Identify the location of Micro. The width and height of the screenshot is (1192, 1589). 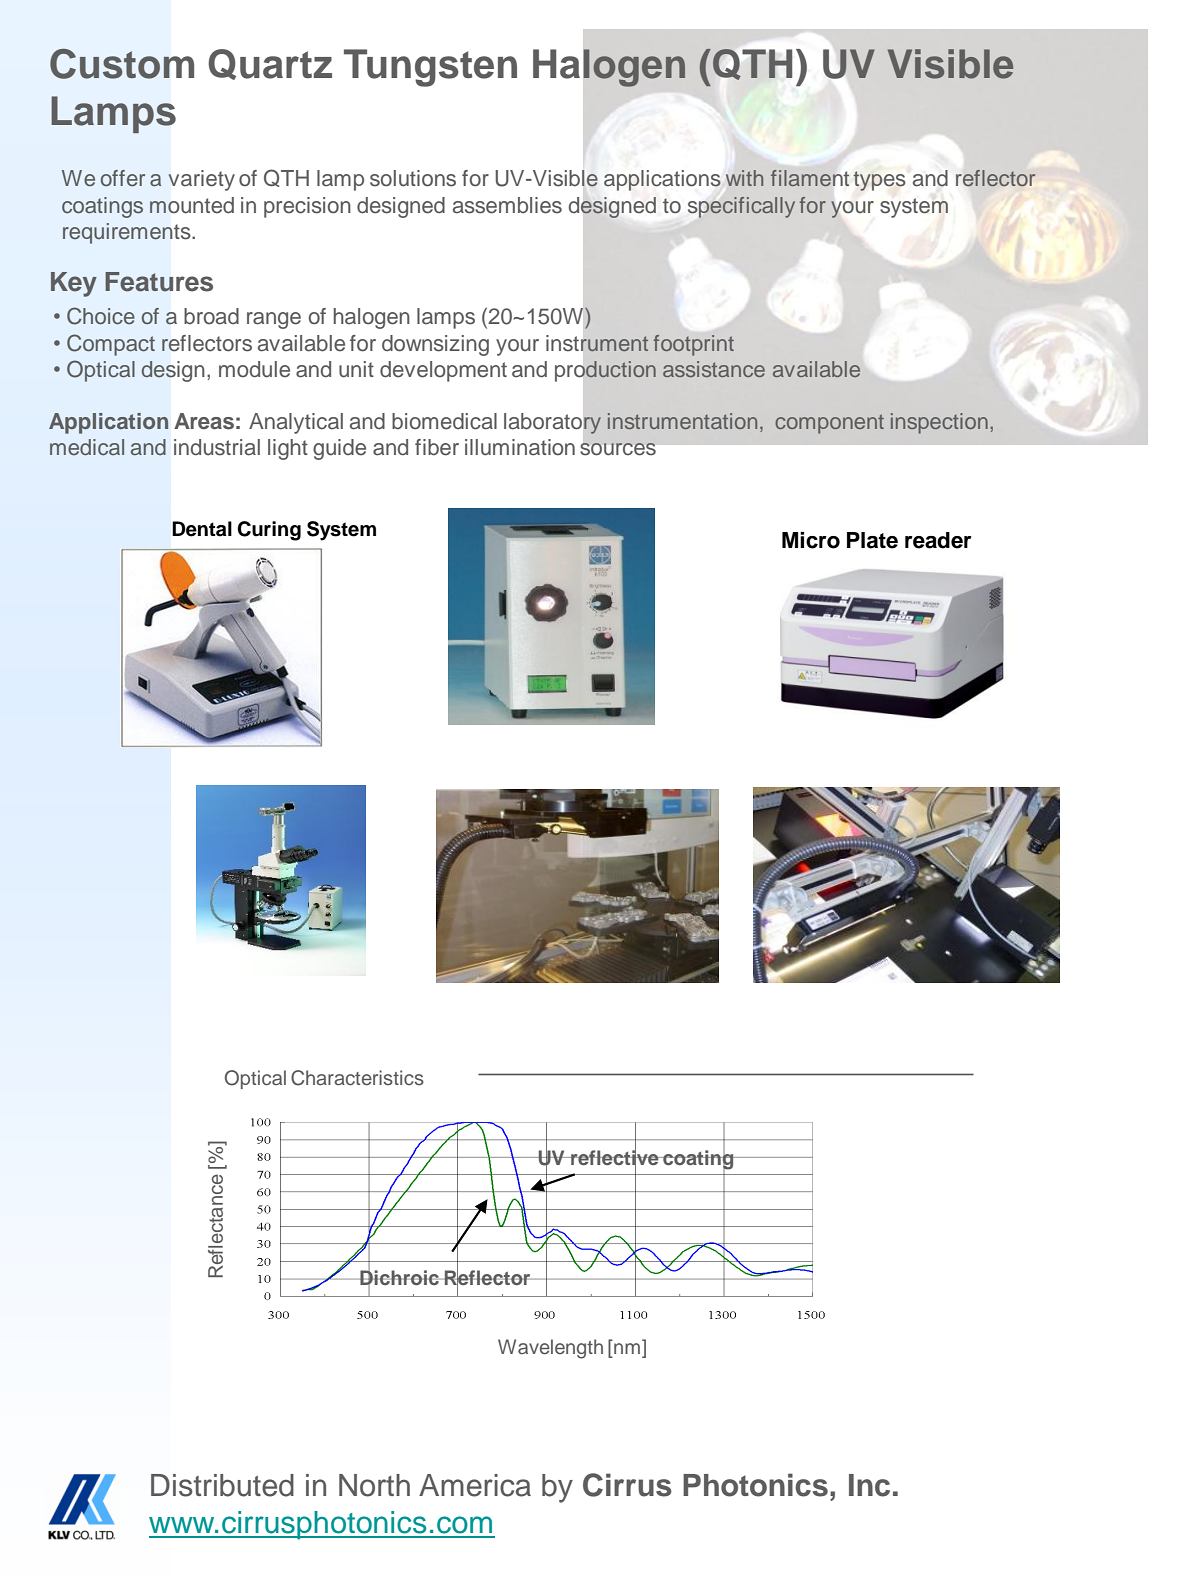
(811, 540).
